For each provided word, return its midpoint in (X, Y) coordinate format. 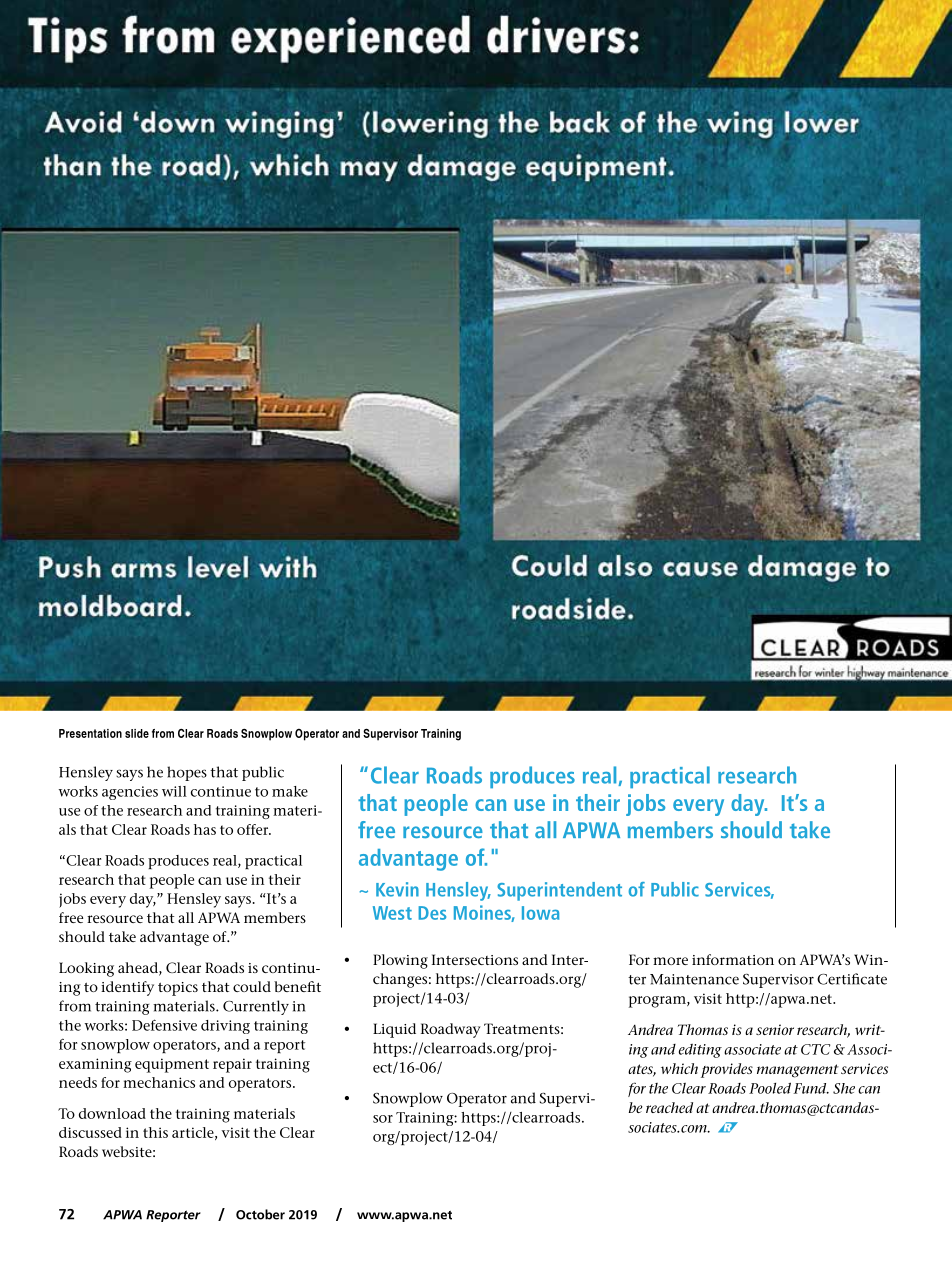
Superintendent (559, 891)
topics (178, 989)
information (733, 959)
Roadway (451, 1030)
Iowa (540, 913)
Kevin (397, 889)
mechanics (159, 1082)
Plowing (400, 961)
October (260, 1214)
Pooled (770, 1088)
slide (137, 733)
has (205, 829)
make (290, 791)
